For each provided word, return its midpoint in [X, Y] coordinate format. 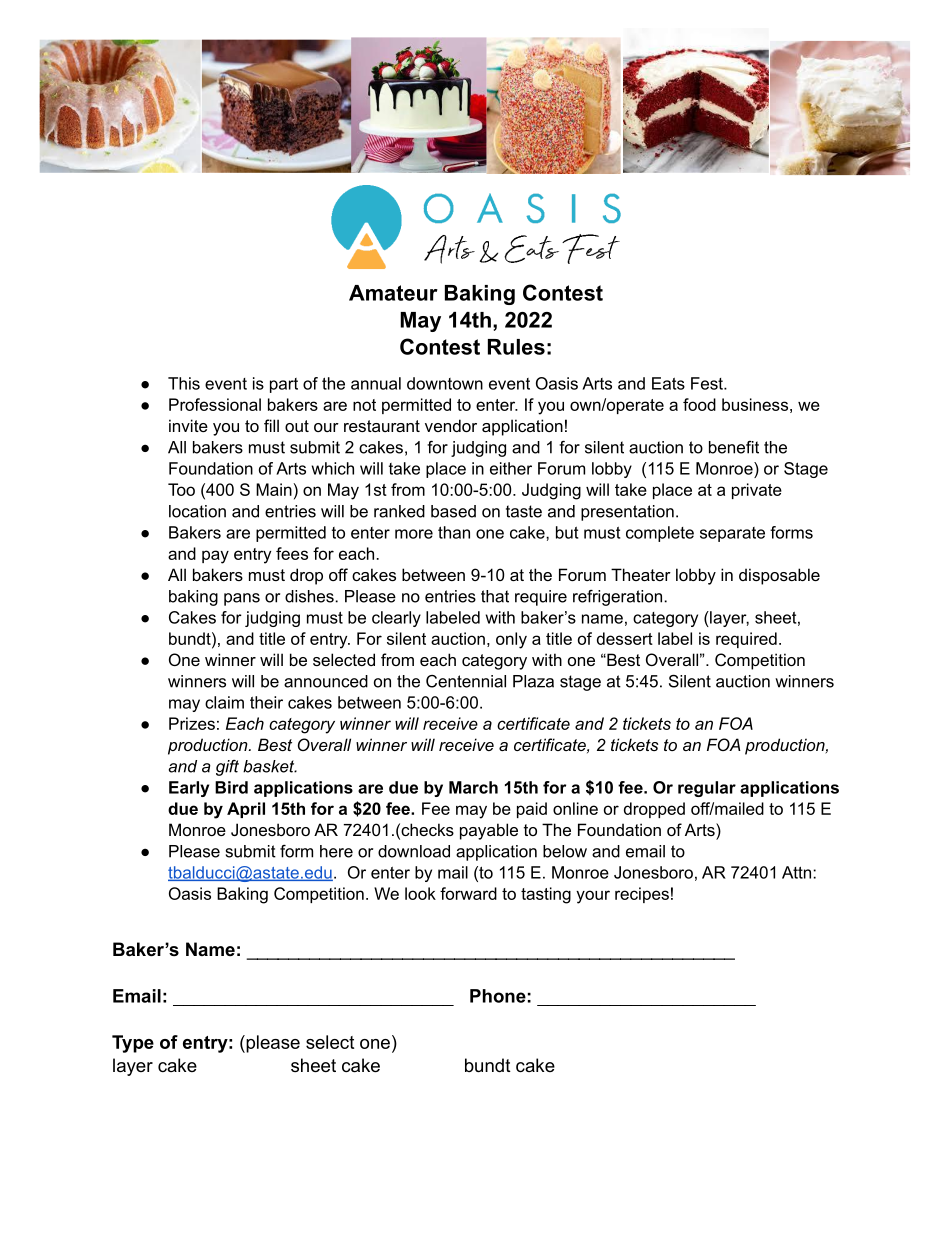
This [184, 383]
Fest [708, 383]
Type [133, 1044]
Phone [498, 996]
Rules [516, 347]
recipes [642, 895]
